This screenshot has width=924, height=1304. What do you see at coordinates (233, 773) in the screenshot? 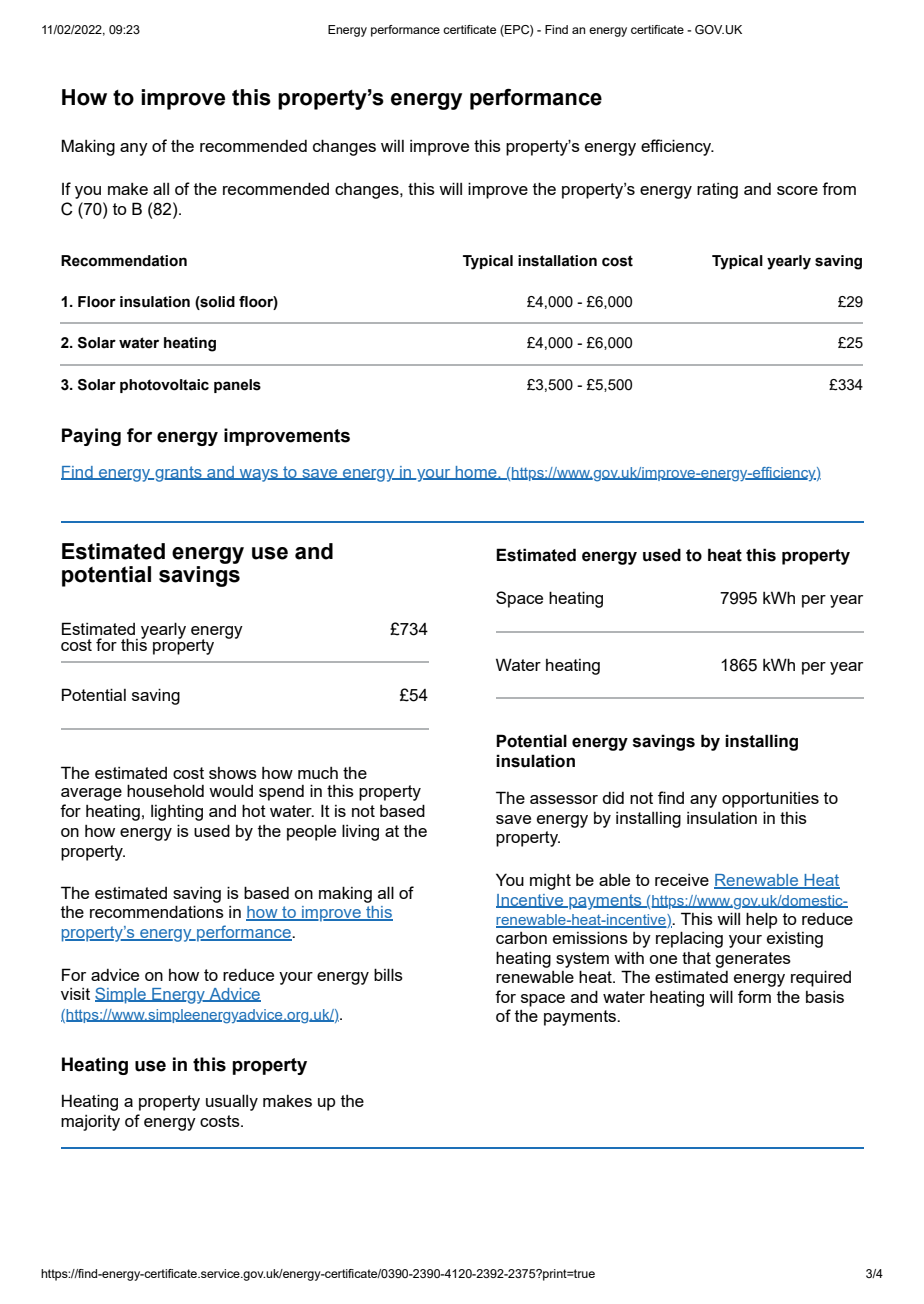
I see `shows` at bounding box center [233, 773].
